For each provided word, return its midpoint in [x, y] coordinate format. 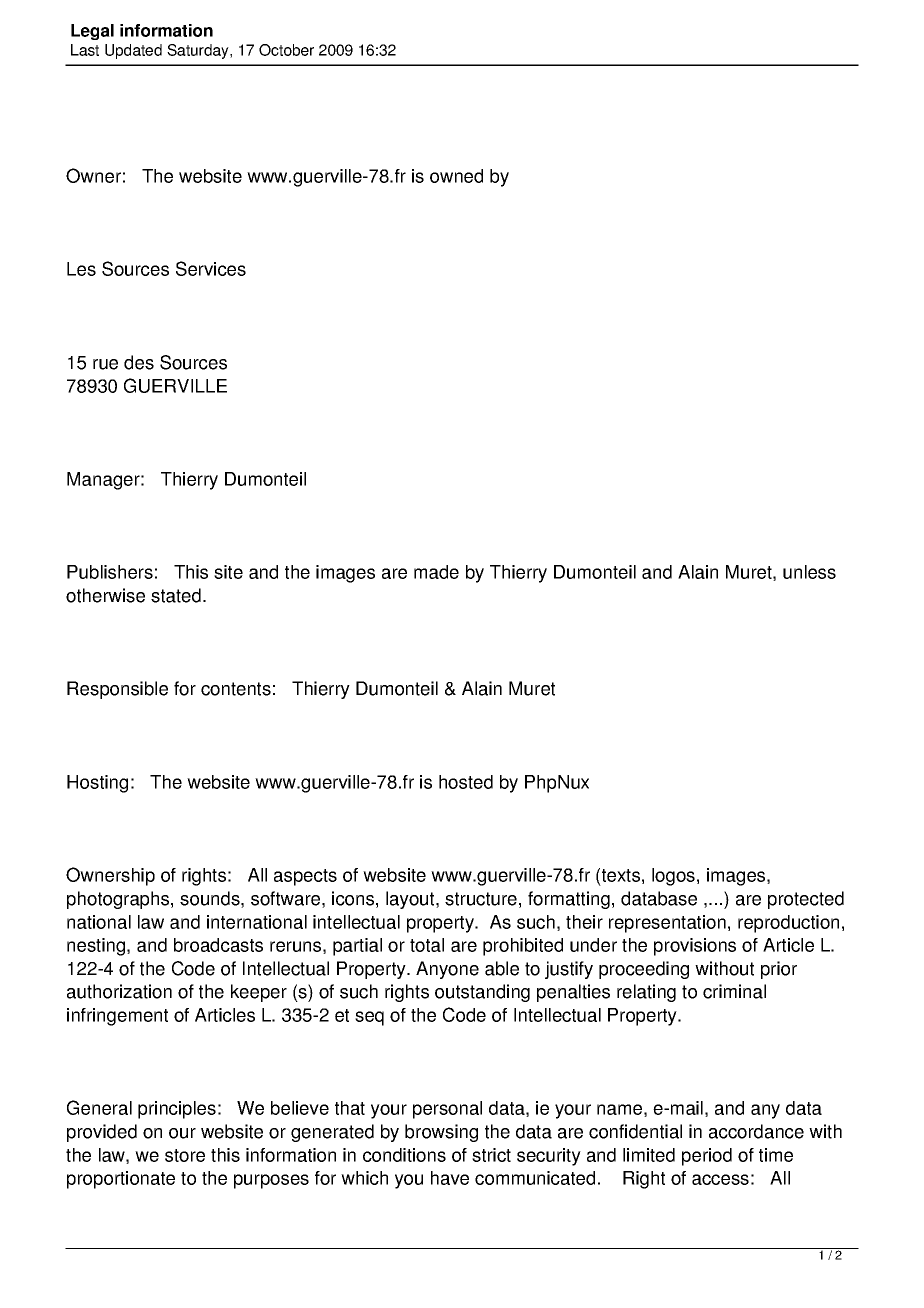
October [286, 50]
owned [456, 176]
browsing [441, 1133]
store [185, 1155]
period [707, 1157]
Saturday [199, 51]
